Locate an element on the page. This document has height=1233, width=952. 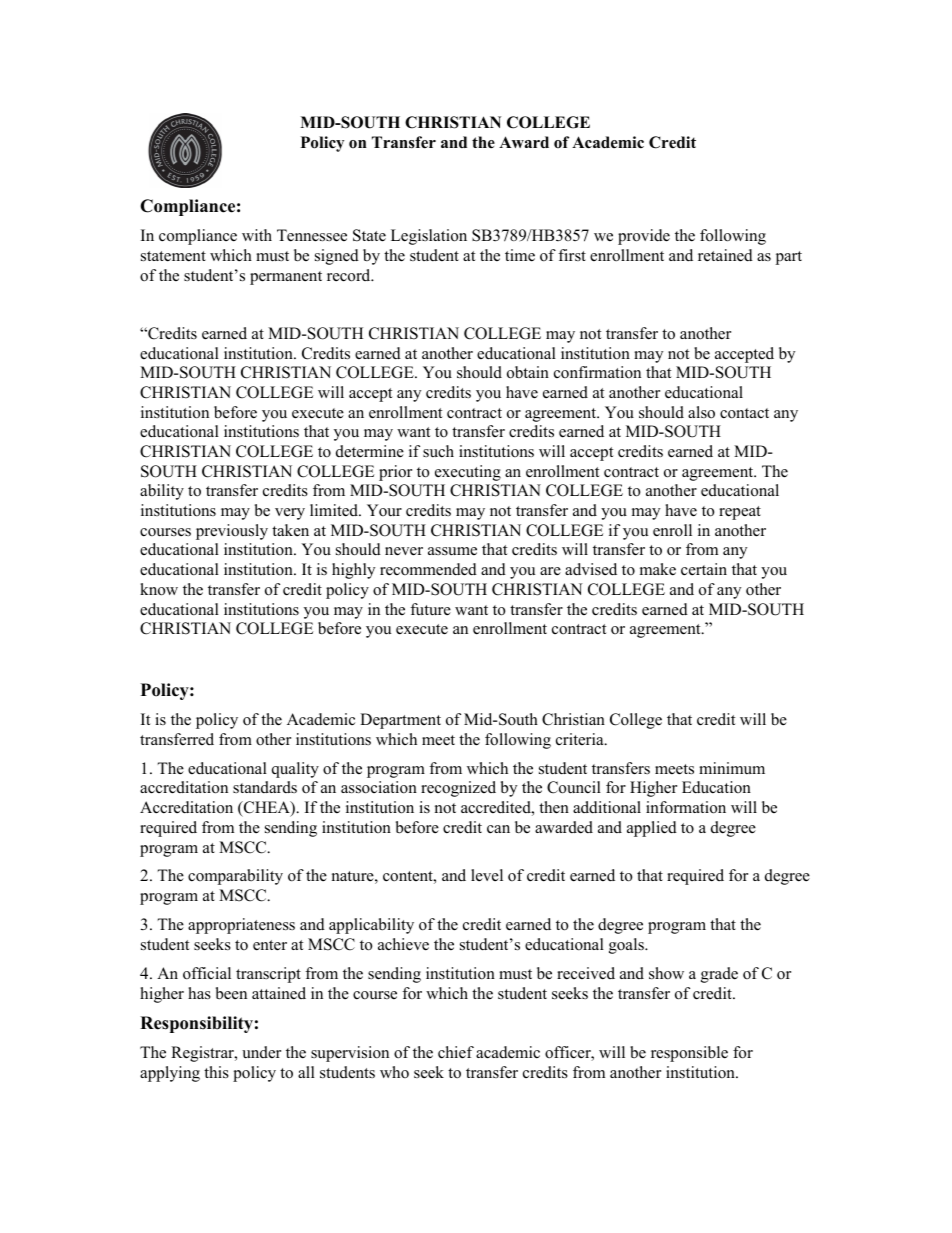
with is located at coordinates (257, 235).
